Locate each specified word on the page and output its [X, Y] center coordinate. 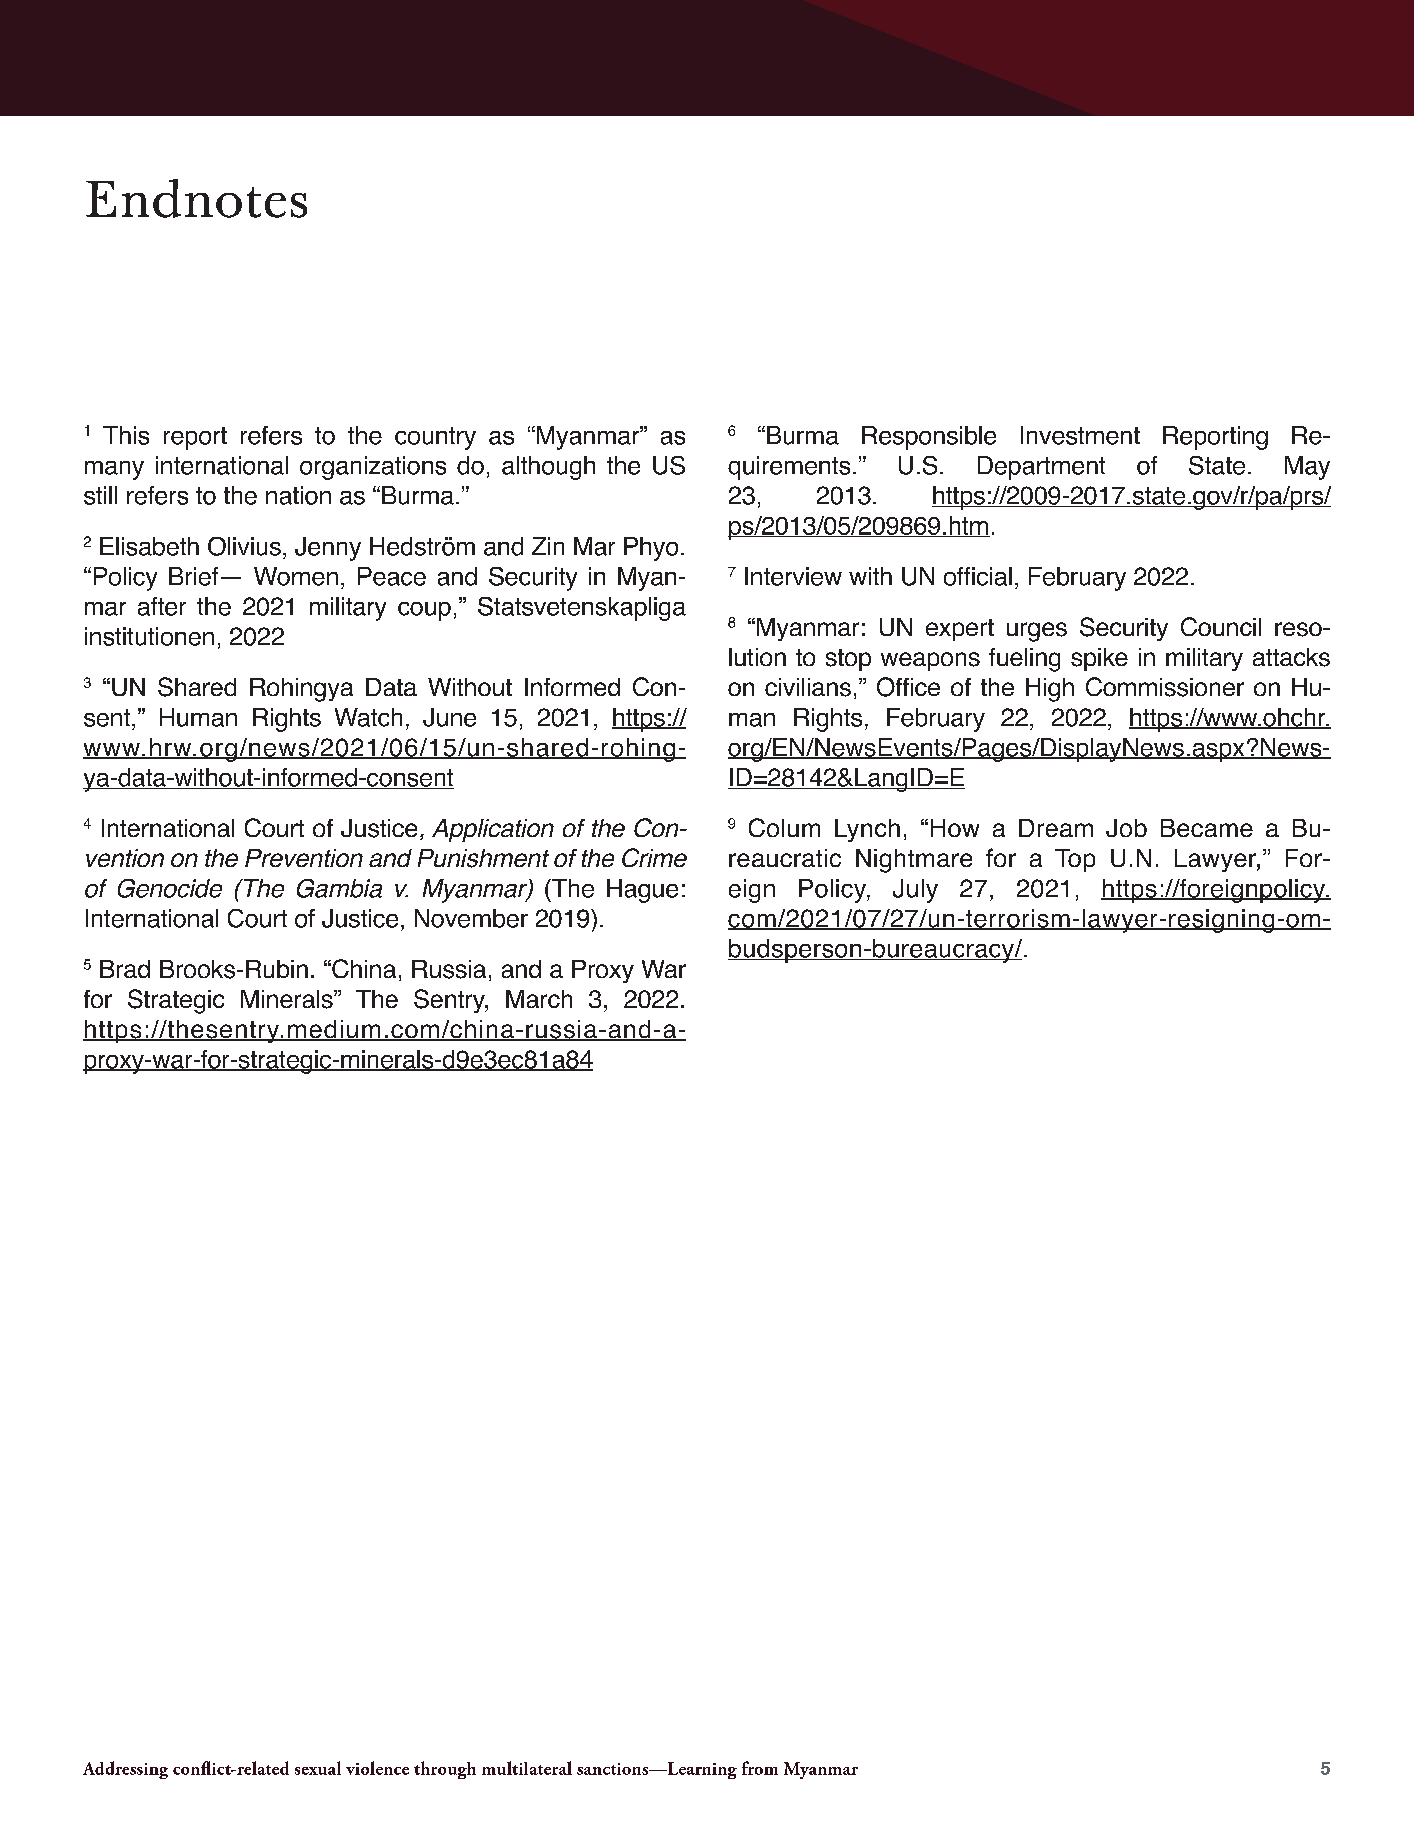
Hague [642, 891]
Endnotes [196, 198]
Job [1126, 828]
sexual [318, 1768]
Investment [1080, 435]
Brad [125, 969]
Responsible [929, 438]
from [760, 1768]
